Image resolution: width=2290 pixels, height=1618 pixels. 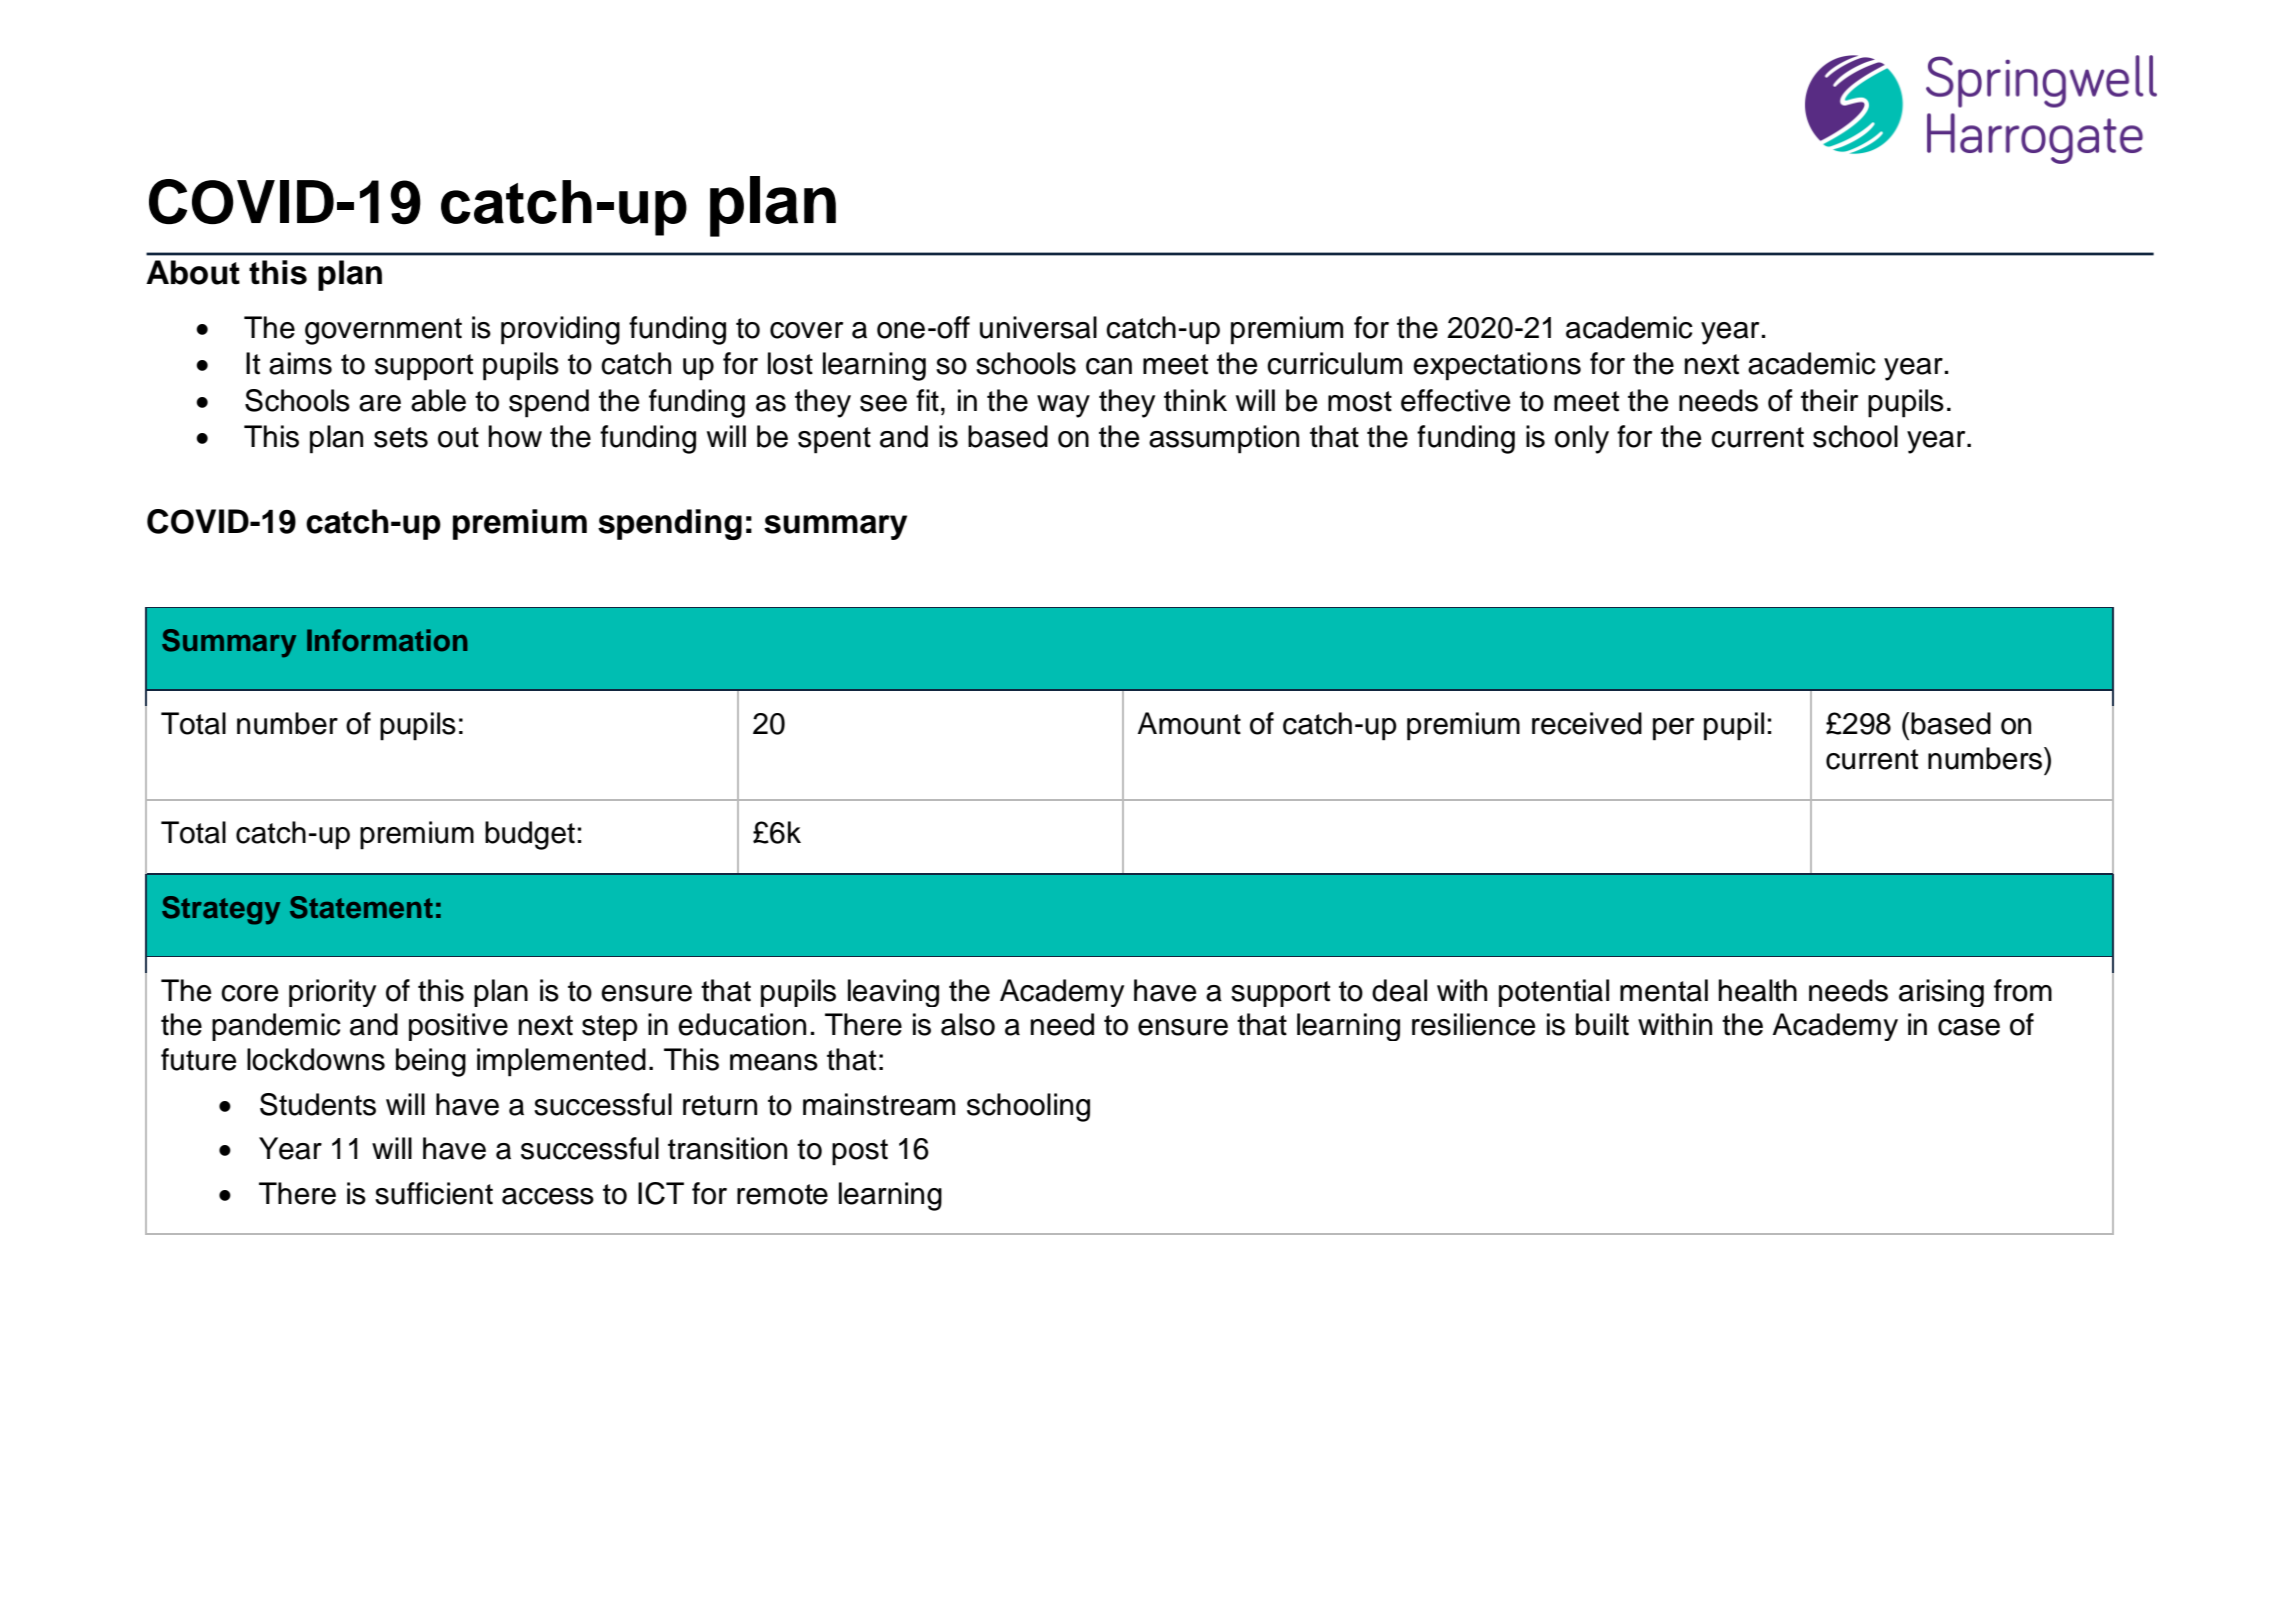 I want to click on Amount, so click(x=1189, y=723).
